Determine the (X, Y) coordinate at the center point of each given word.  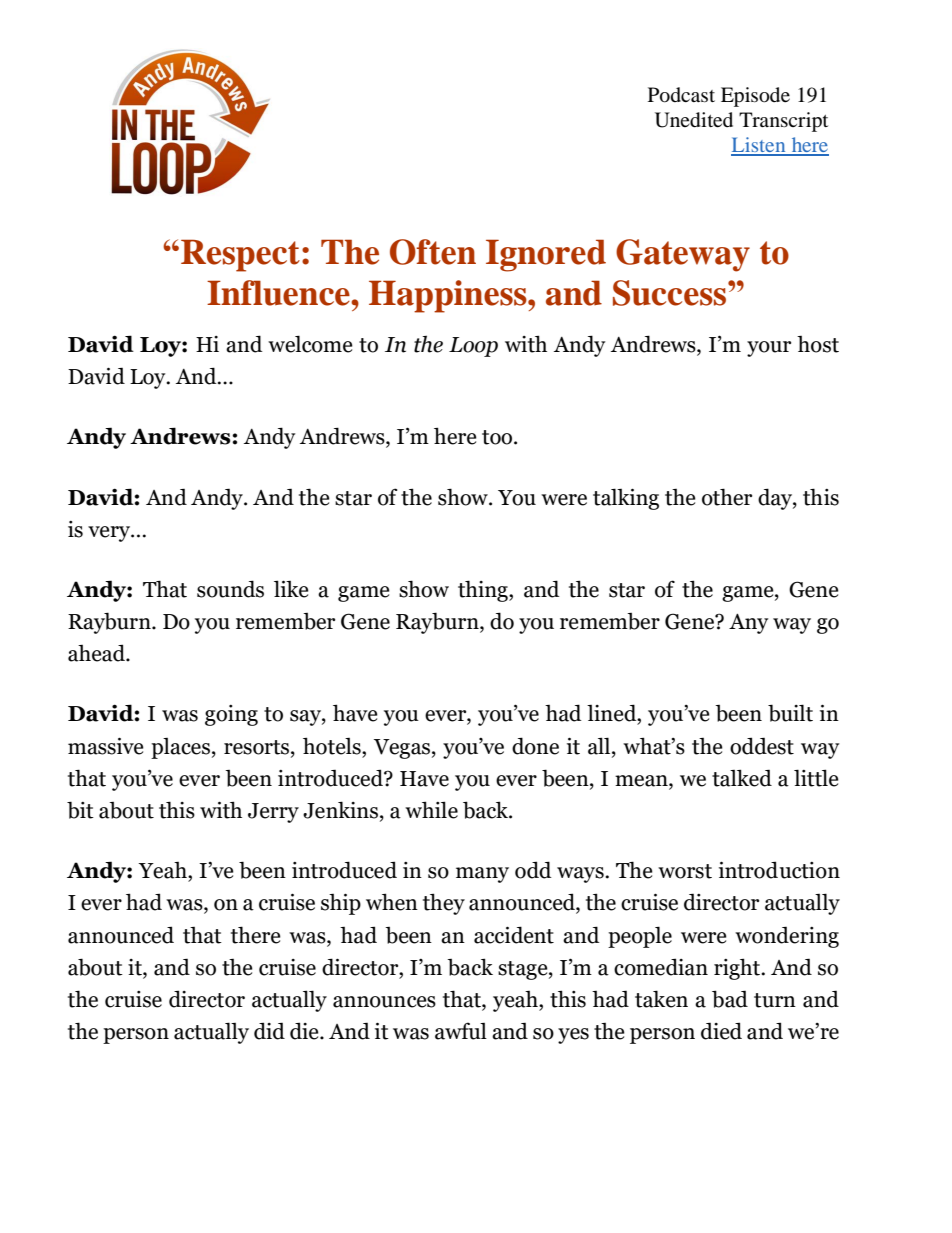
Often (433, 252)
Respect (240, 255)
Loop (473, 347)
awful (461, 1031)
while (431, 810)
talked (742, 778)
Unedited (694, 120)
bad (730, 999)
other (727, 497)
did (269, 1031)
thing (484, 591)
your (769, 349)
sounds (230, 589)
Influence (279, 293)
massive (106, 746)
